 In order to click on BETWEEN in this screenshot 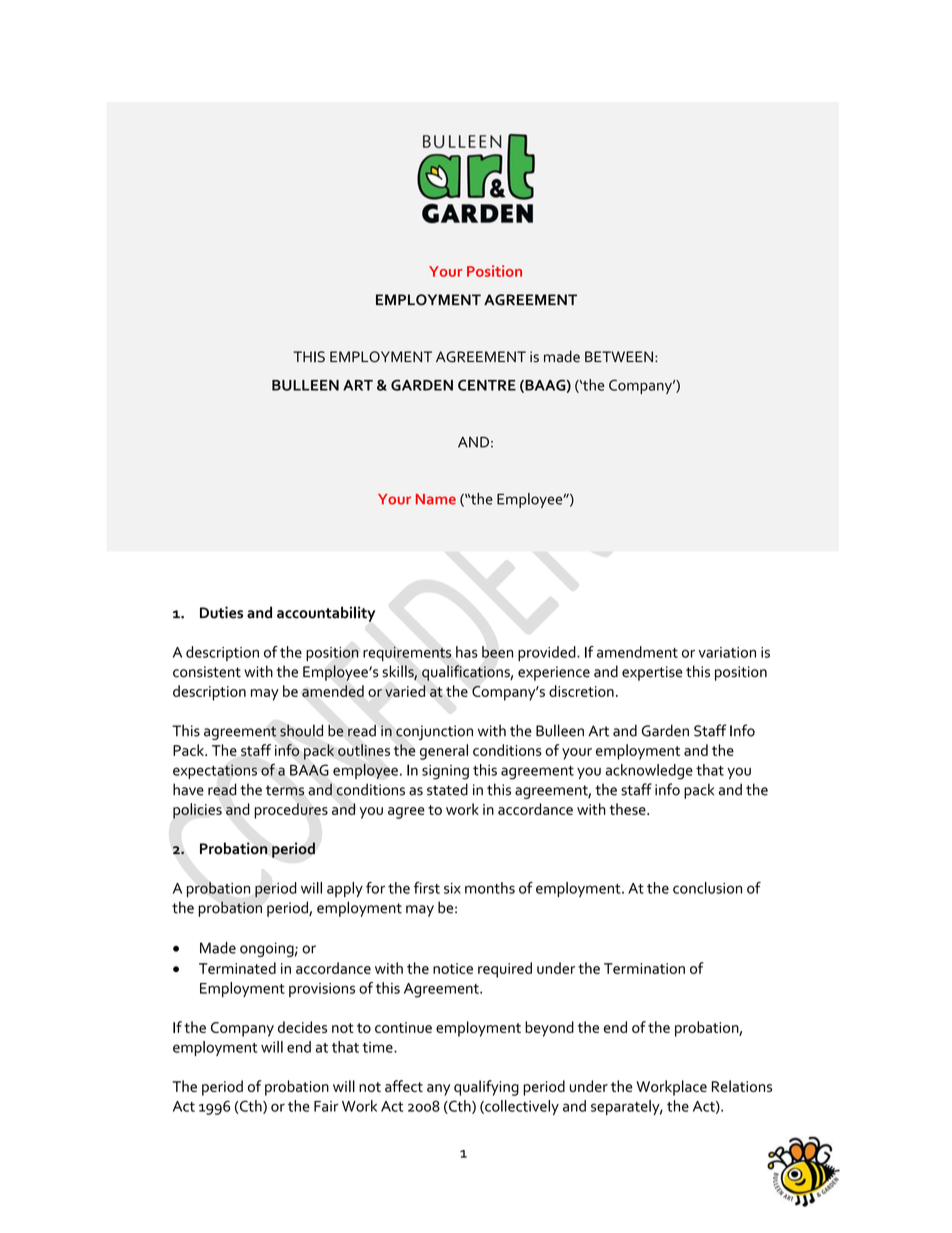, I will do `click(619, 356)`.
